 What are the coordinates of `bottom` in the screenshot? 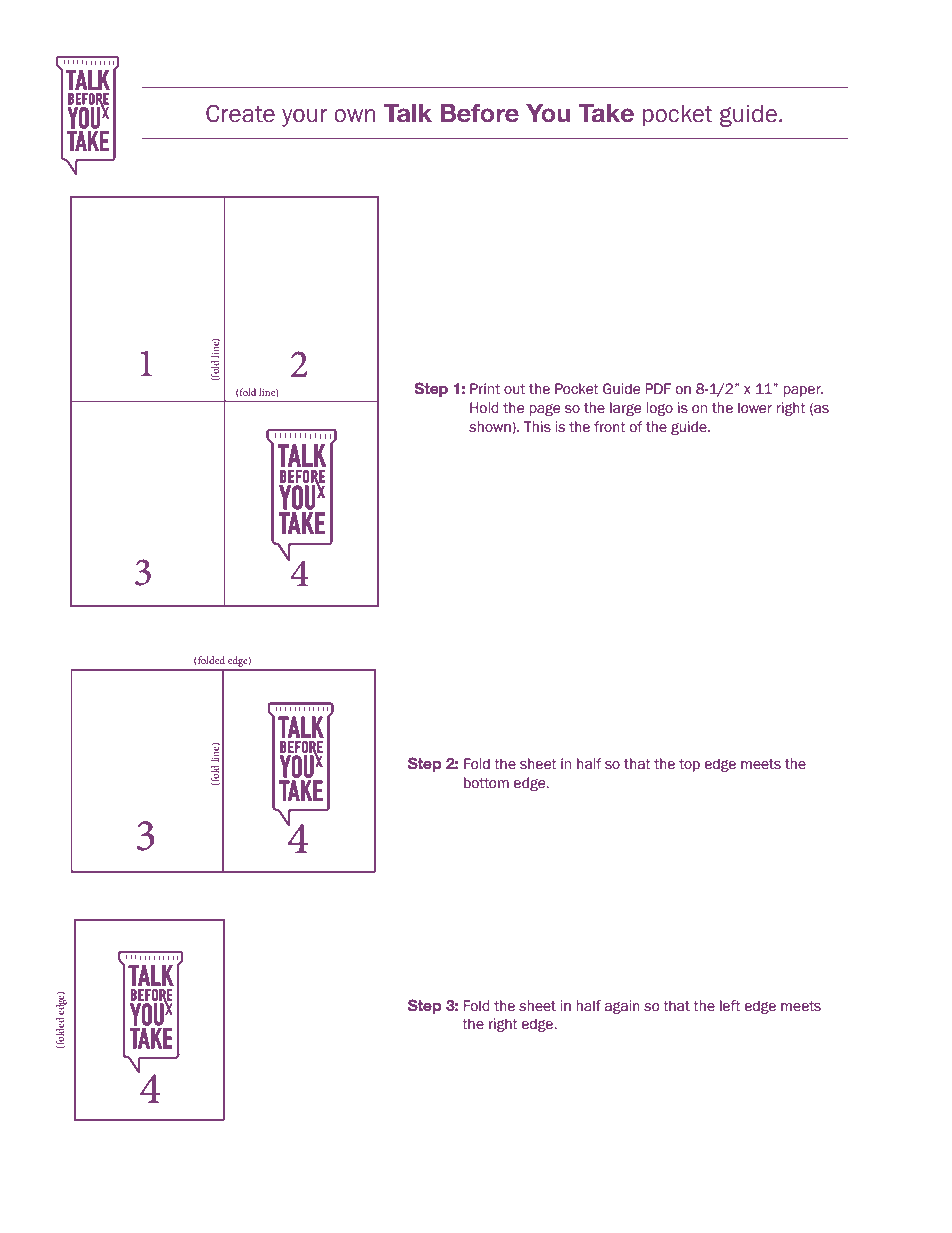 It's located at (486, 783).
